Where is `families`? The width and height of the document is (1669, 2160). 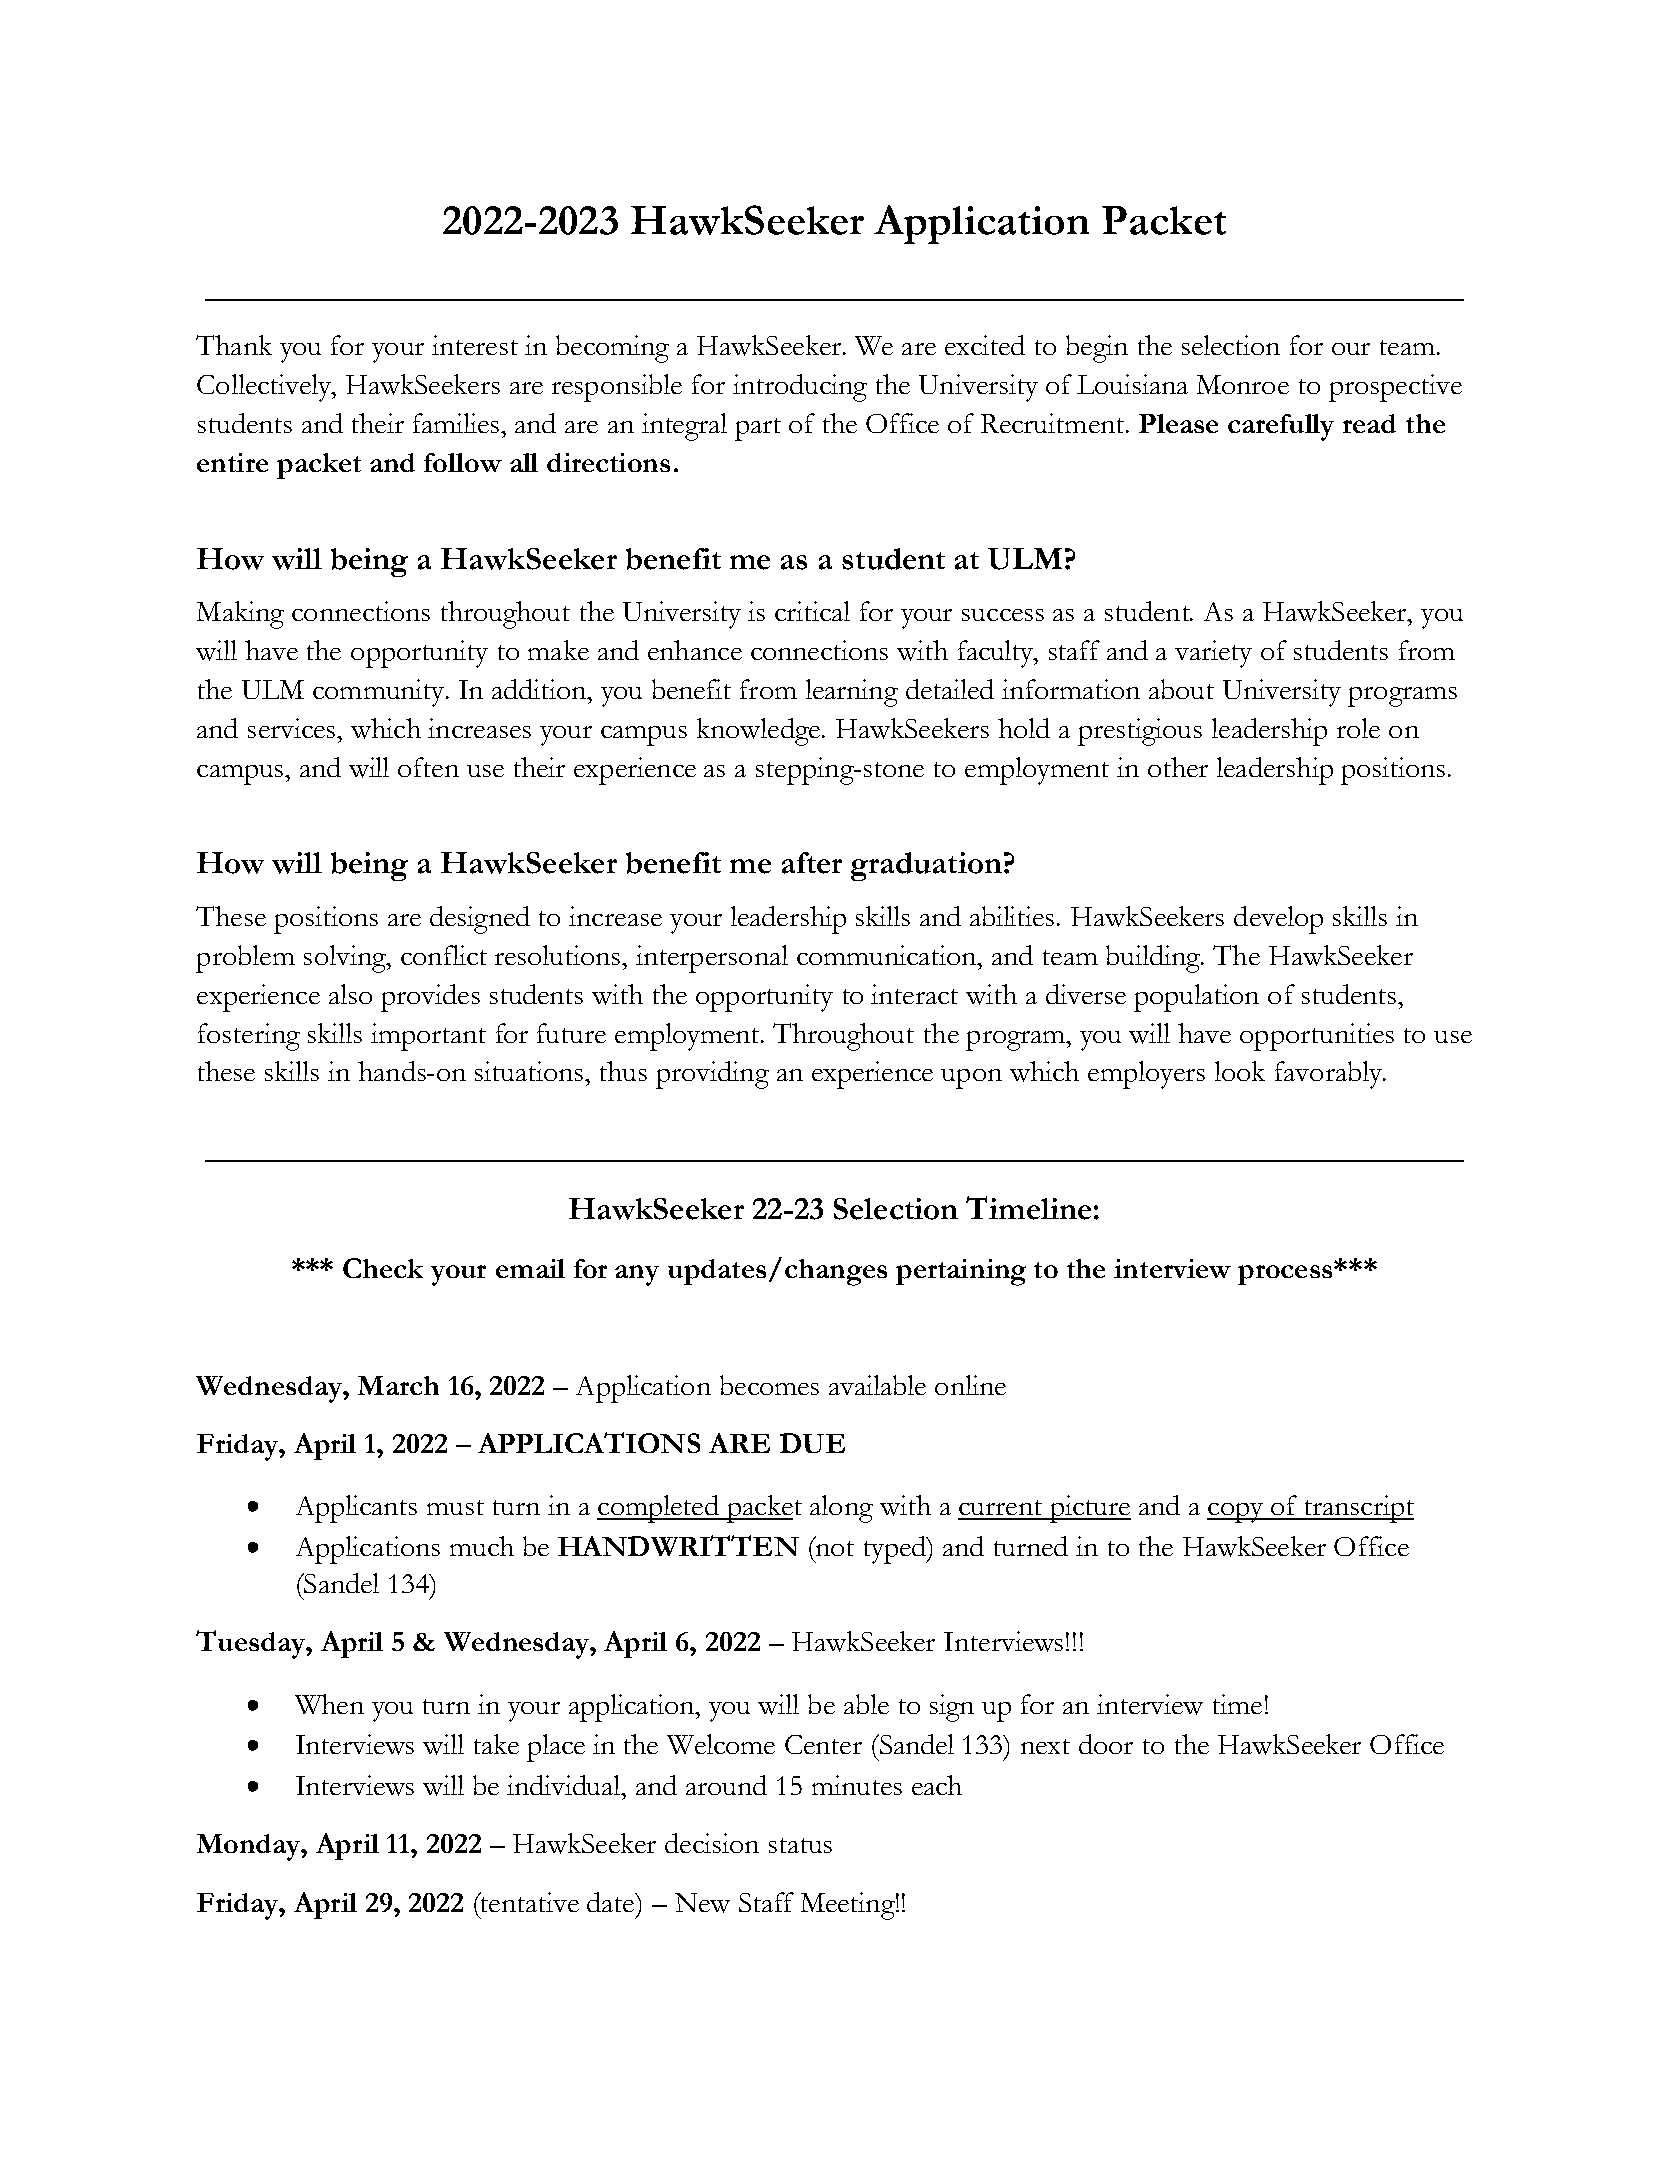 families is located at coordinates (457, 423).
